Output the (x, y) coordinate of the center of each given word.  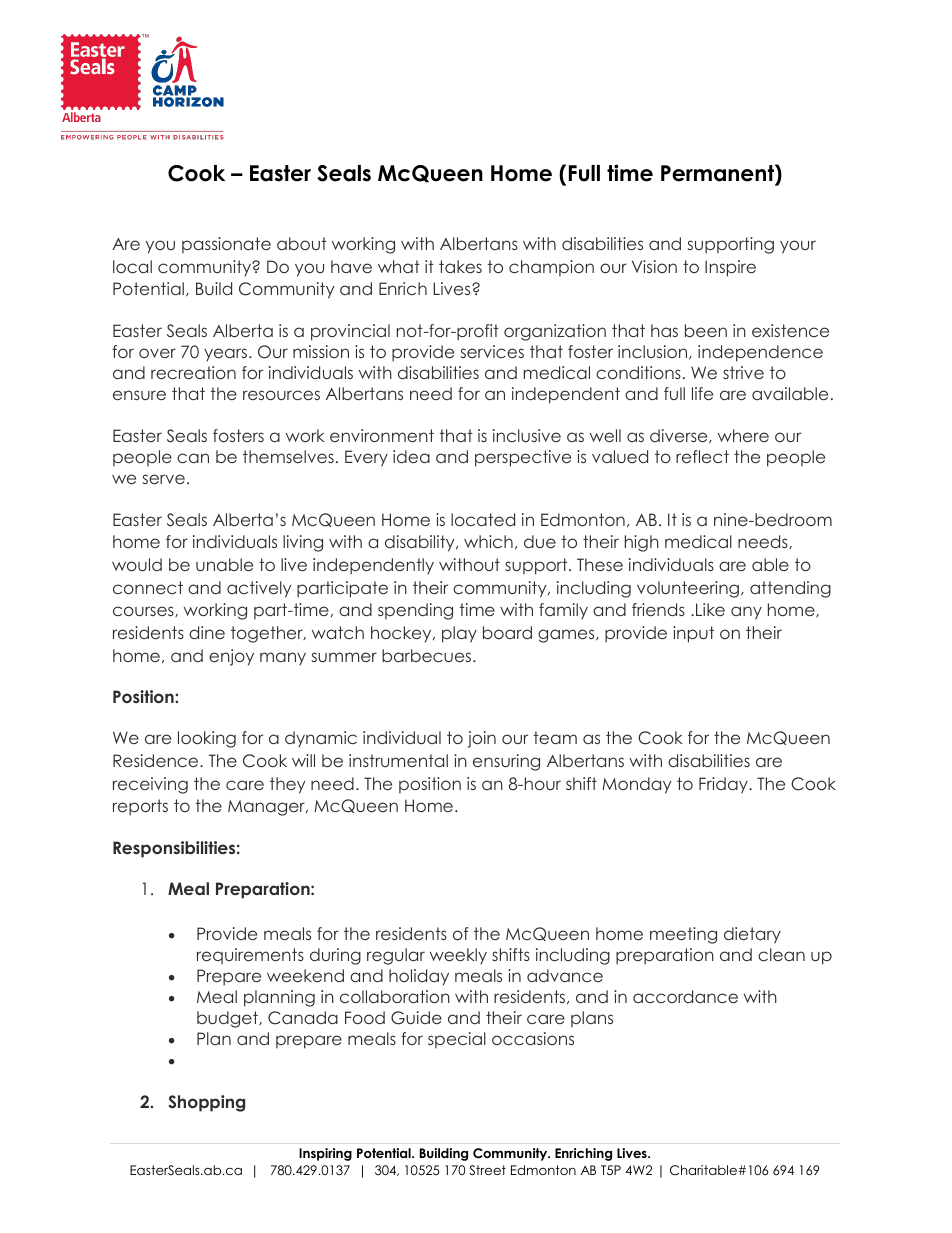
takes (460, 266)
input (693, 634)
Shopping (206, 1103)
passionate (226, 245)
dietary (752, 935)
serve (164, 479)
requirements (250, 956)
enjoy (231, 657)
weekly (458, 956)
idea (411, 456)
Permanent (718, 174)
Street (487, 1170)
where (743, 435)
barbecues (428, 655)
